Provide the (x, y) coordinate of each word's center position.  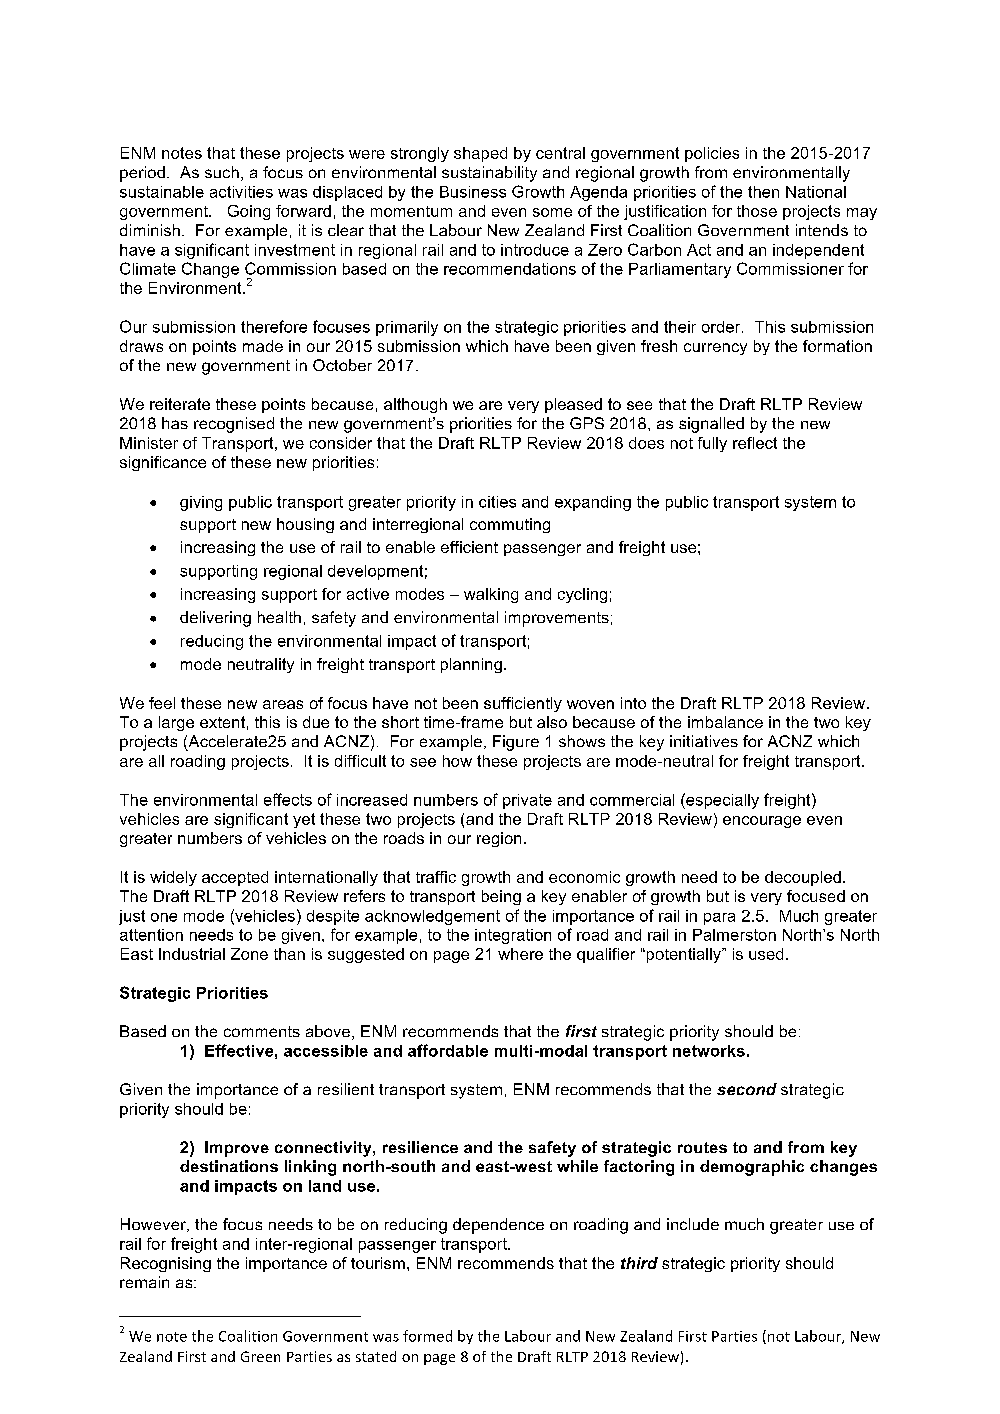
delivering (215, 619)
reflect (755, 443)
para (719, 919)
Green (260, 1356)
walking (491, 595)
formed (427, 1336)
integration (513, 936)
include (693, 1224)
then (763, 192)
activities (241, 192)
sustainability (489, 174)
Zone (249, 954)
